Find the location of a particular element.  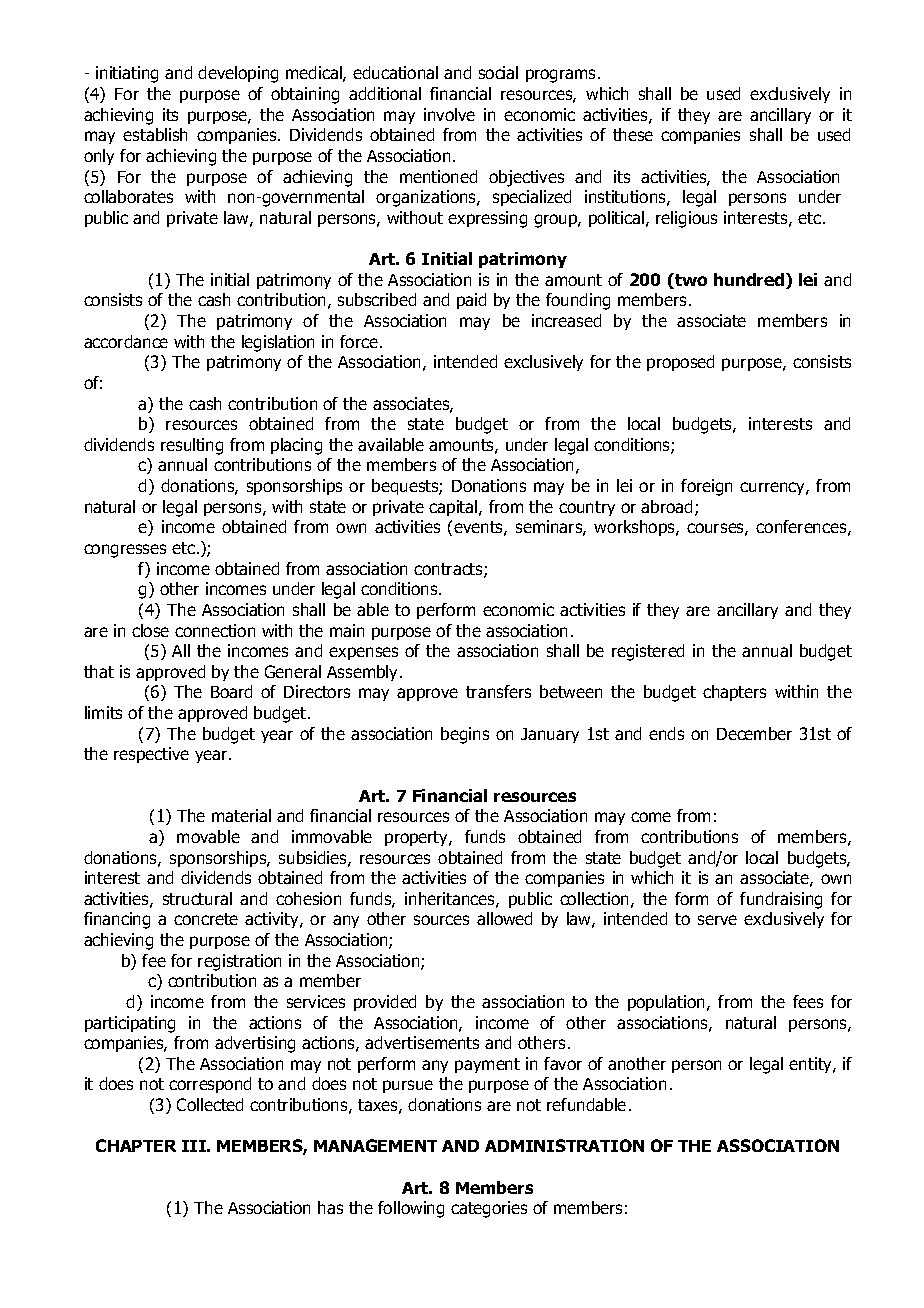

establish is located at coordinates (155, 134).
